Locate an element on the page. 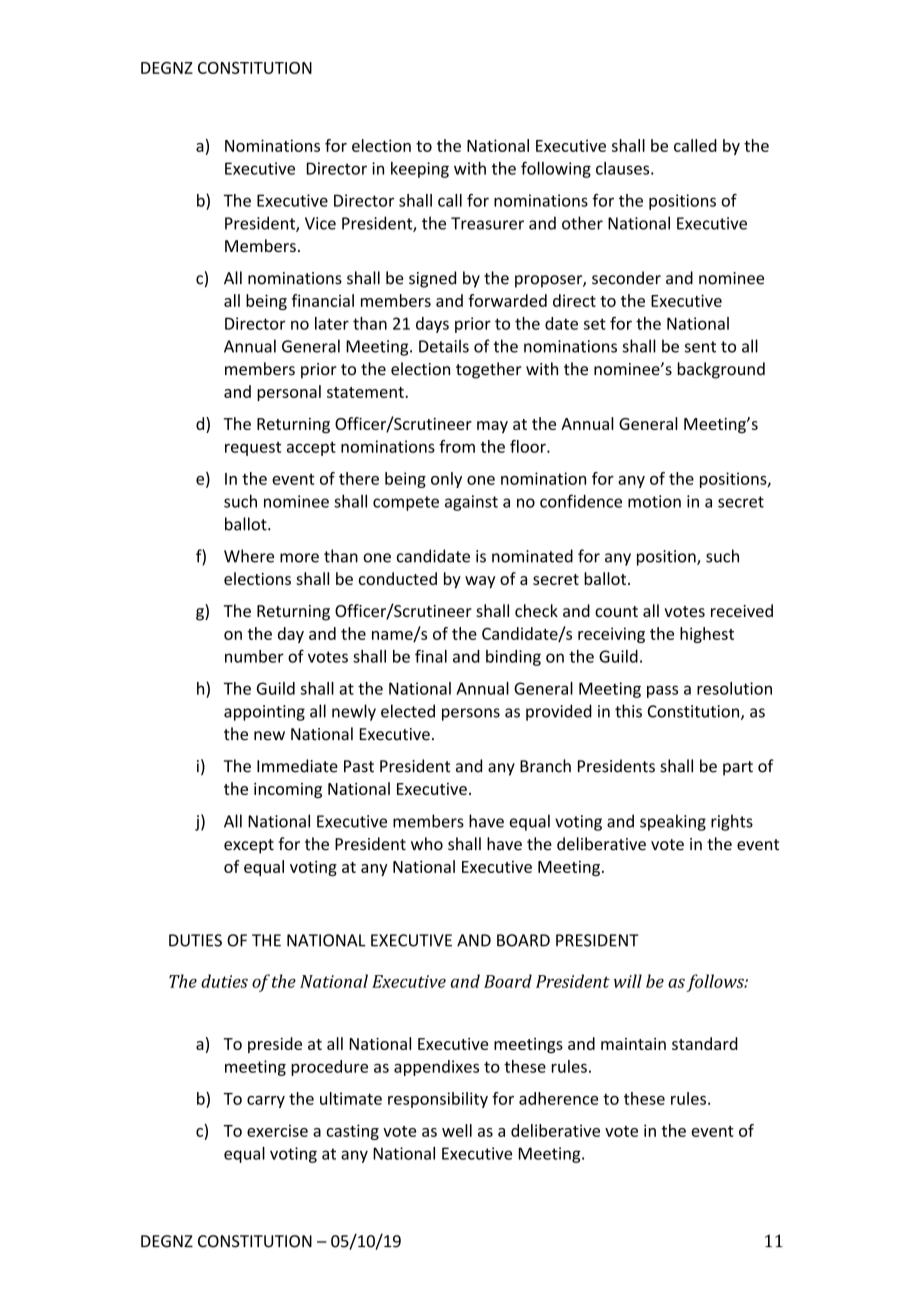  exercise is located at coordinates (277, 1130).
